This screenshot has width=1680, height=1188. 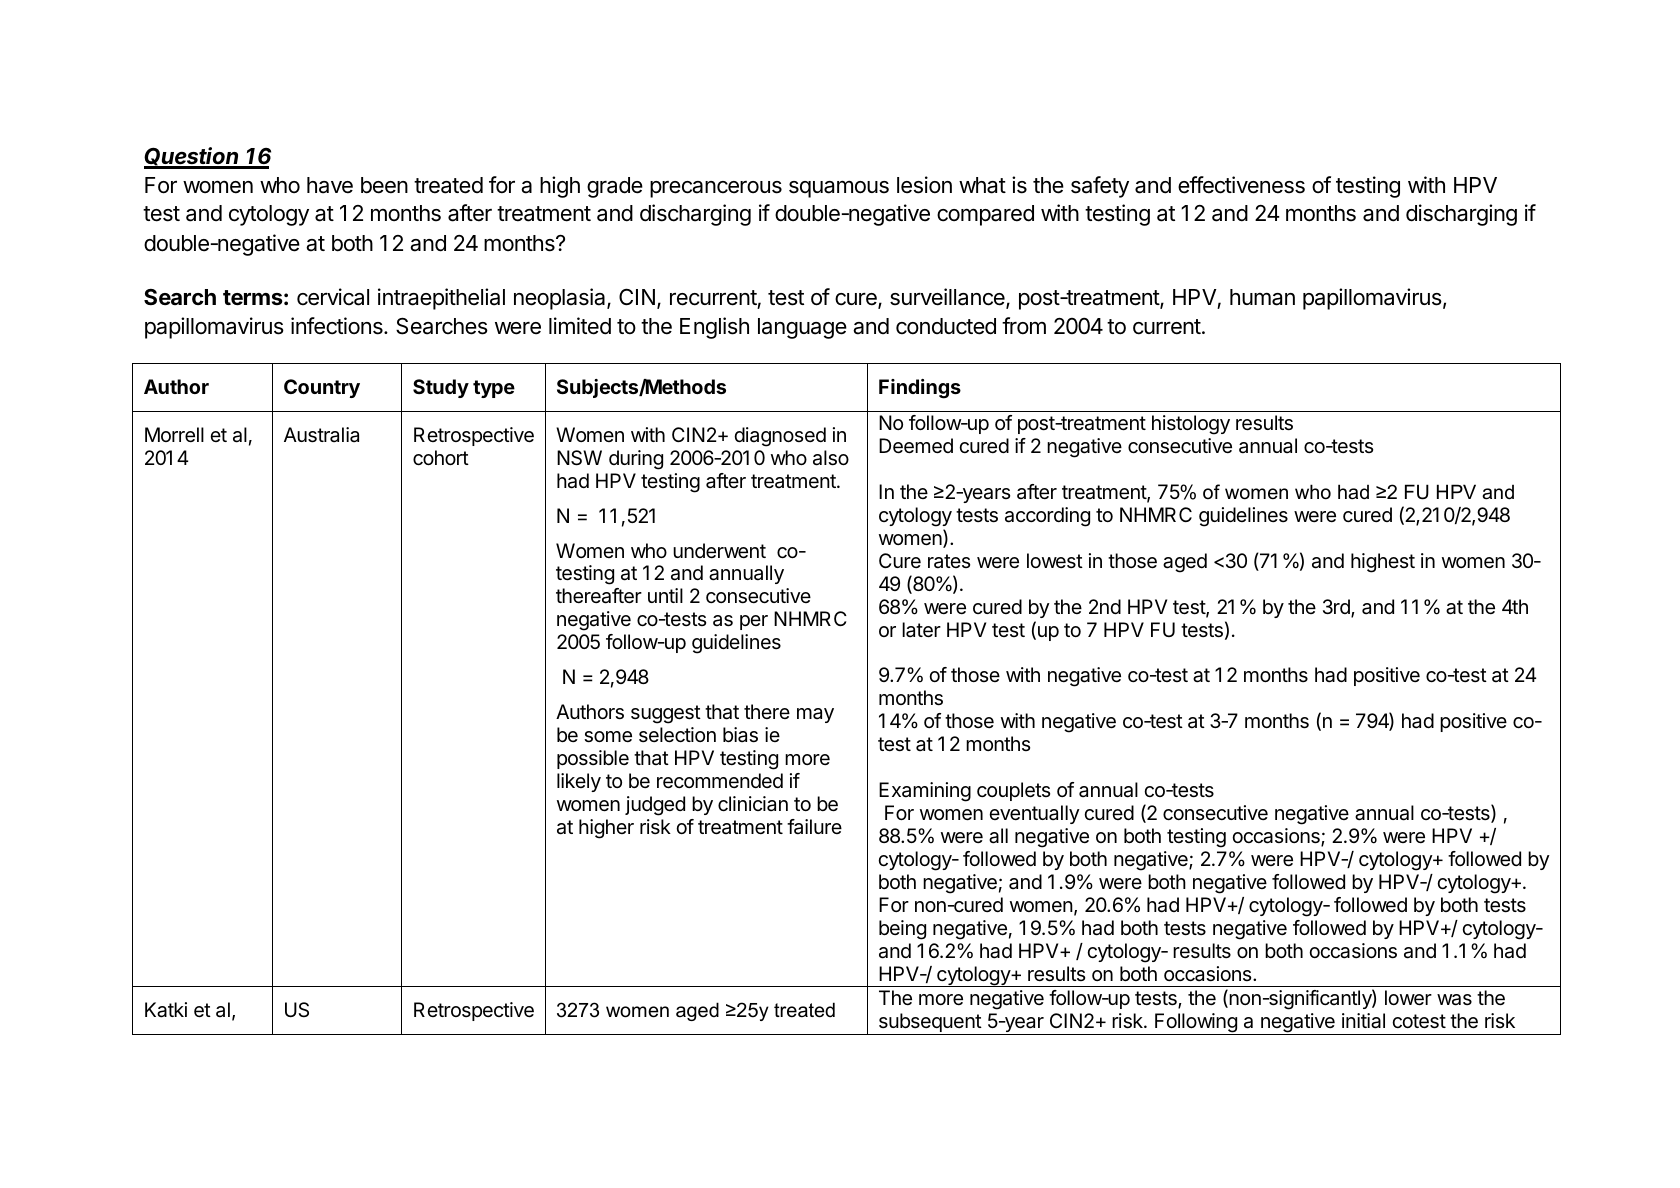 I want to click on likely, so click(x=579, y=782).
